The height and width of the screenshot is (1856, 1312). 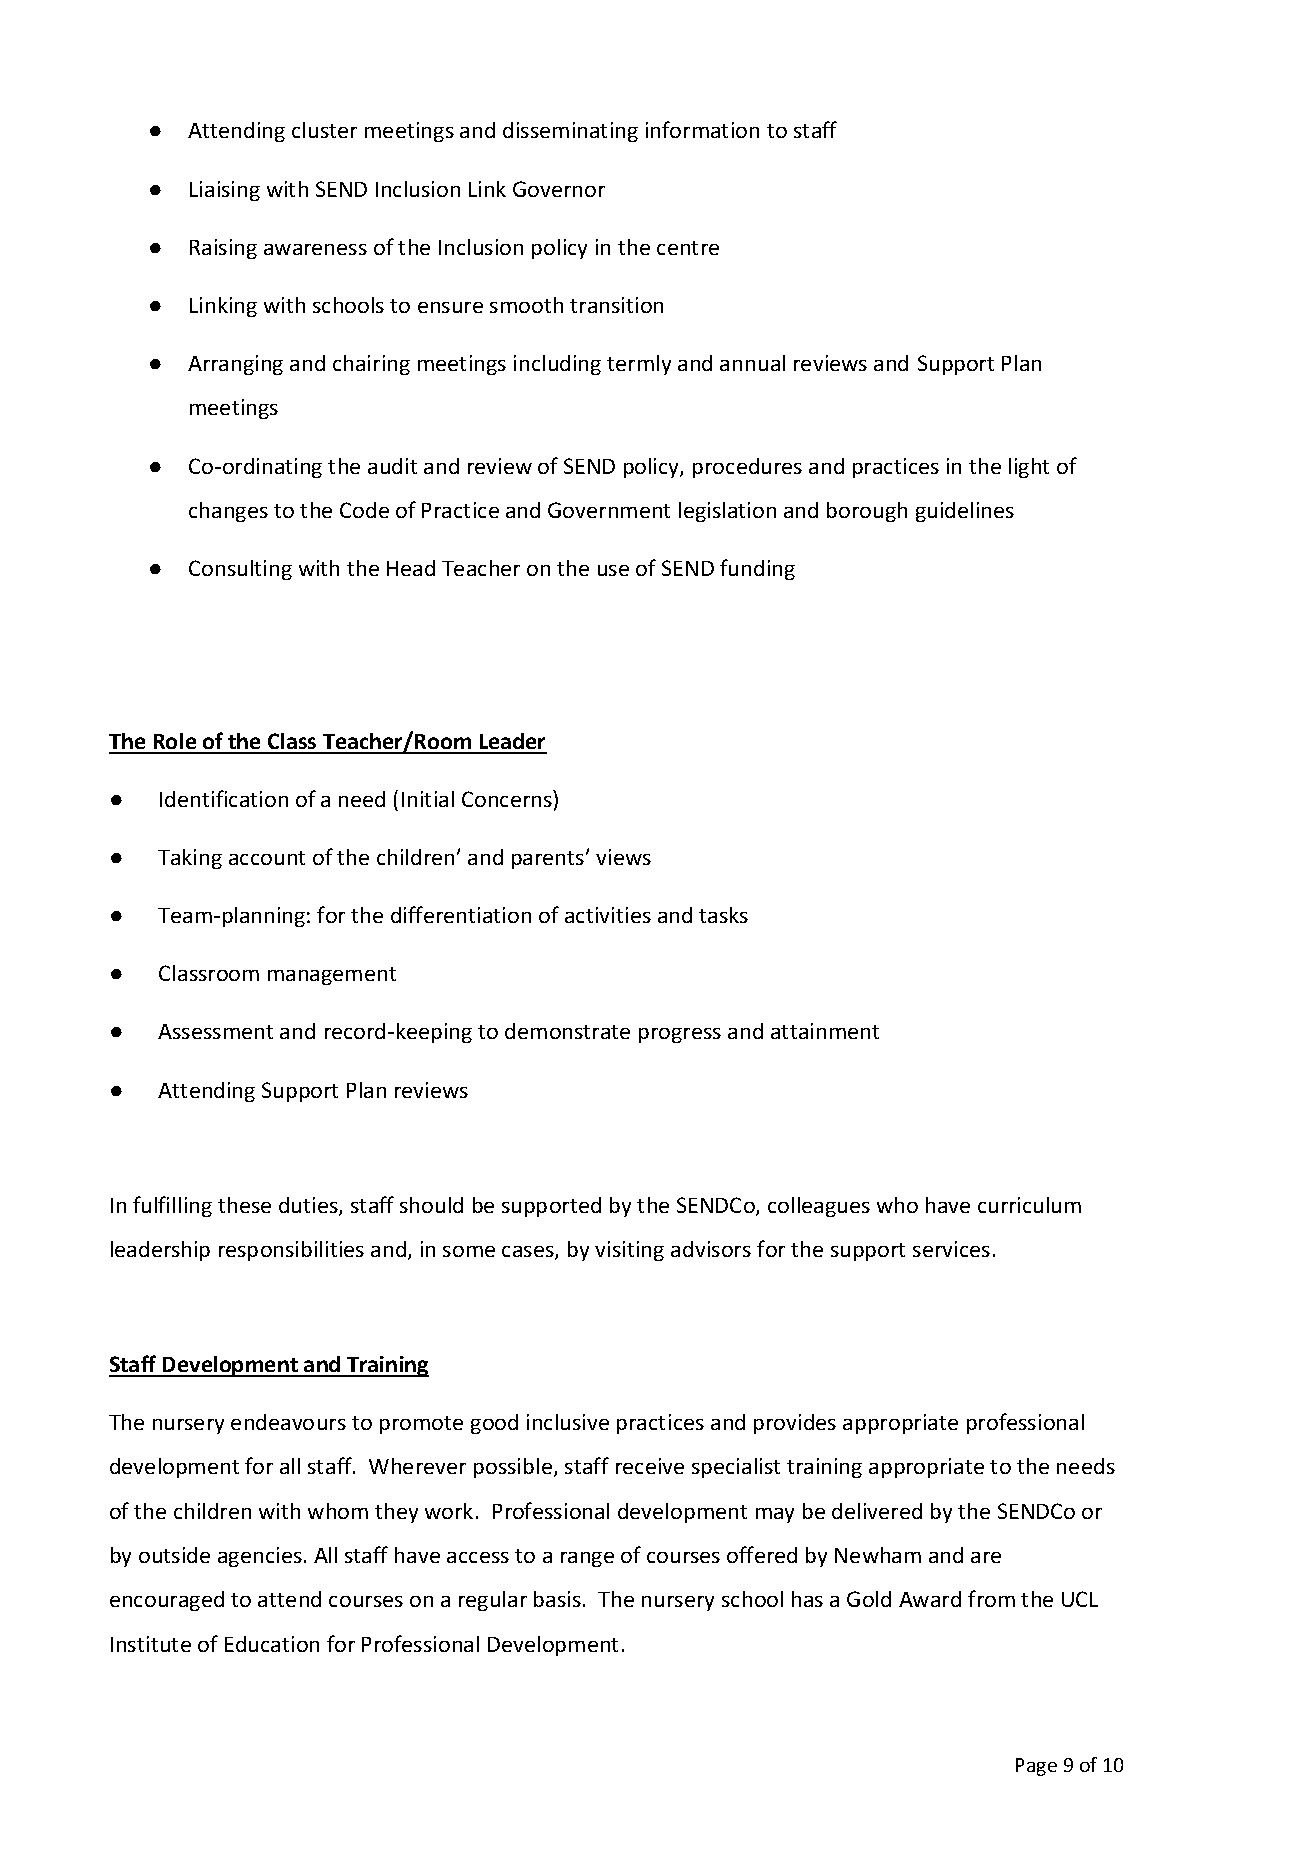 What do you see at coordinates (702, 129) in the screenshot?
I see `information` at bounding box center [702, 129].
